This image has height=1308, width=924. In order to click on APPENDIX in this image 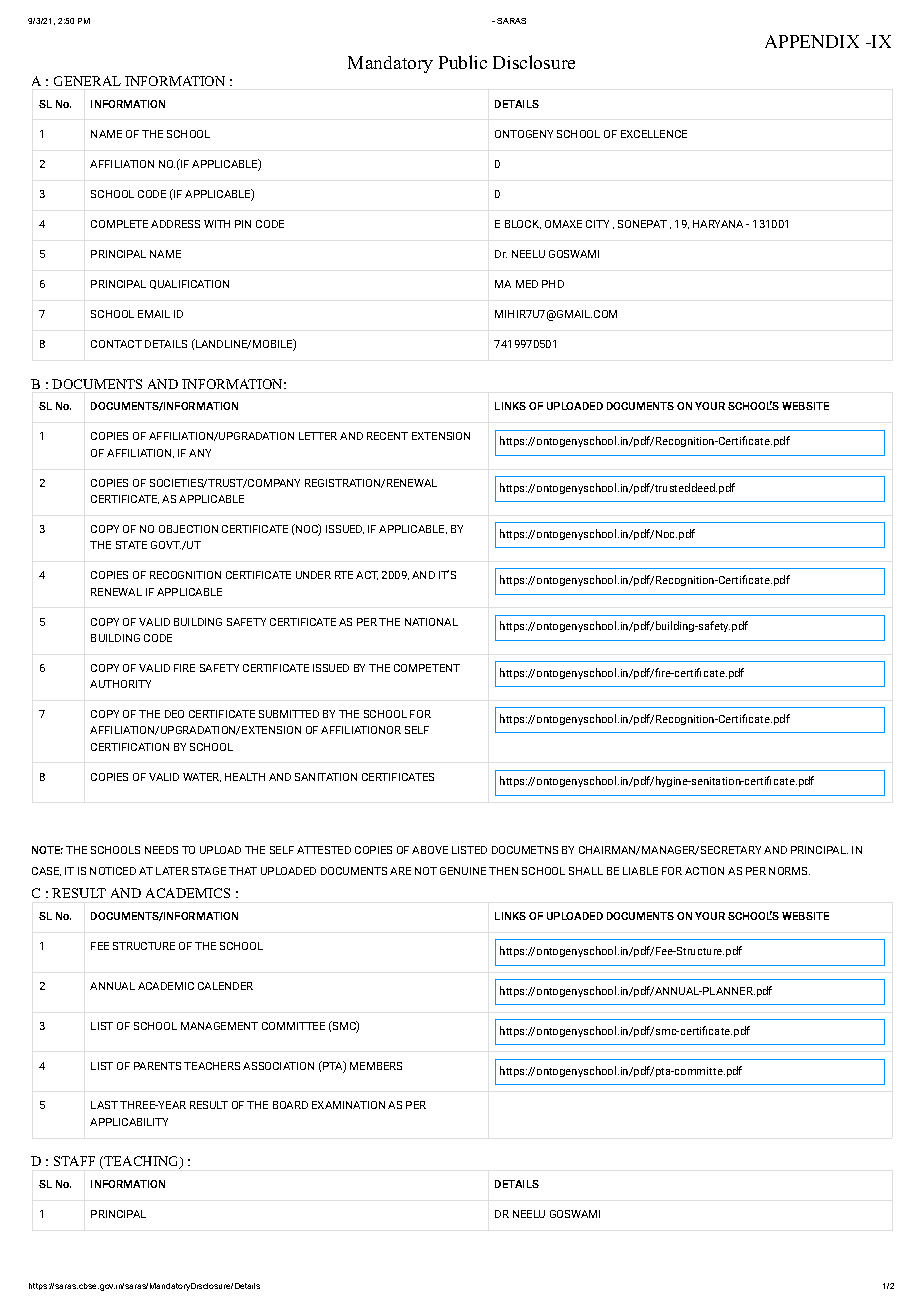, I will do `click(812, 41)`.
